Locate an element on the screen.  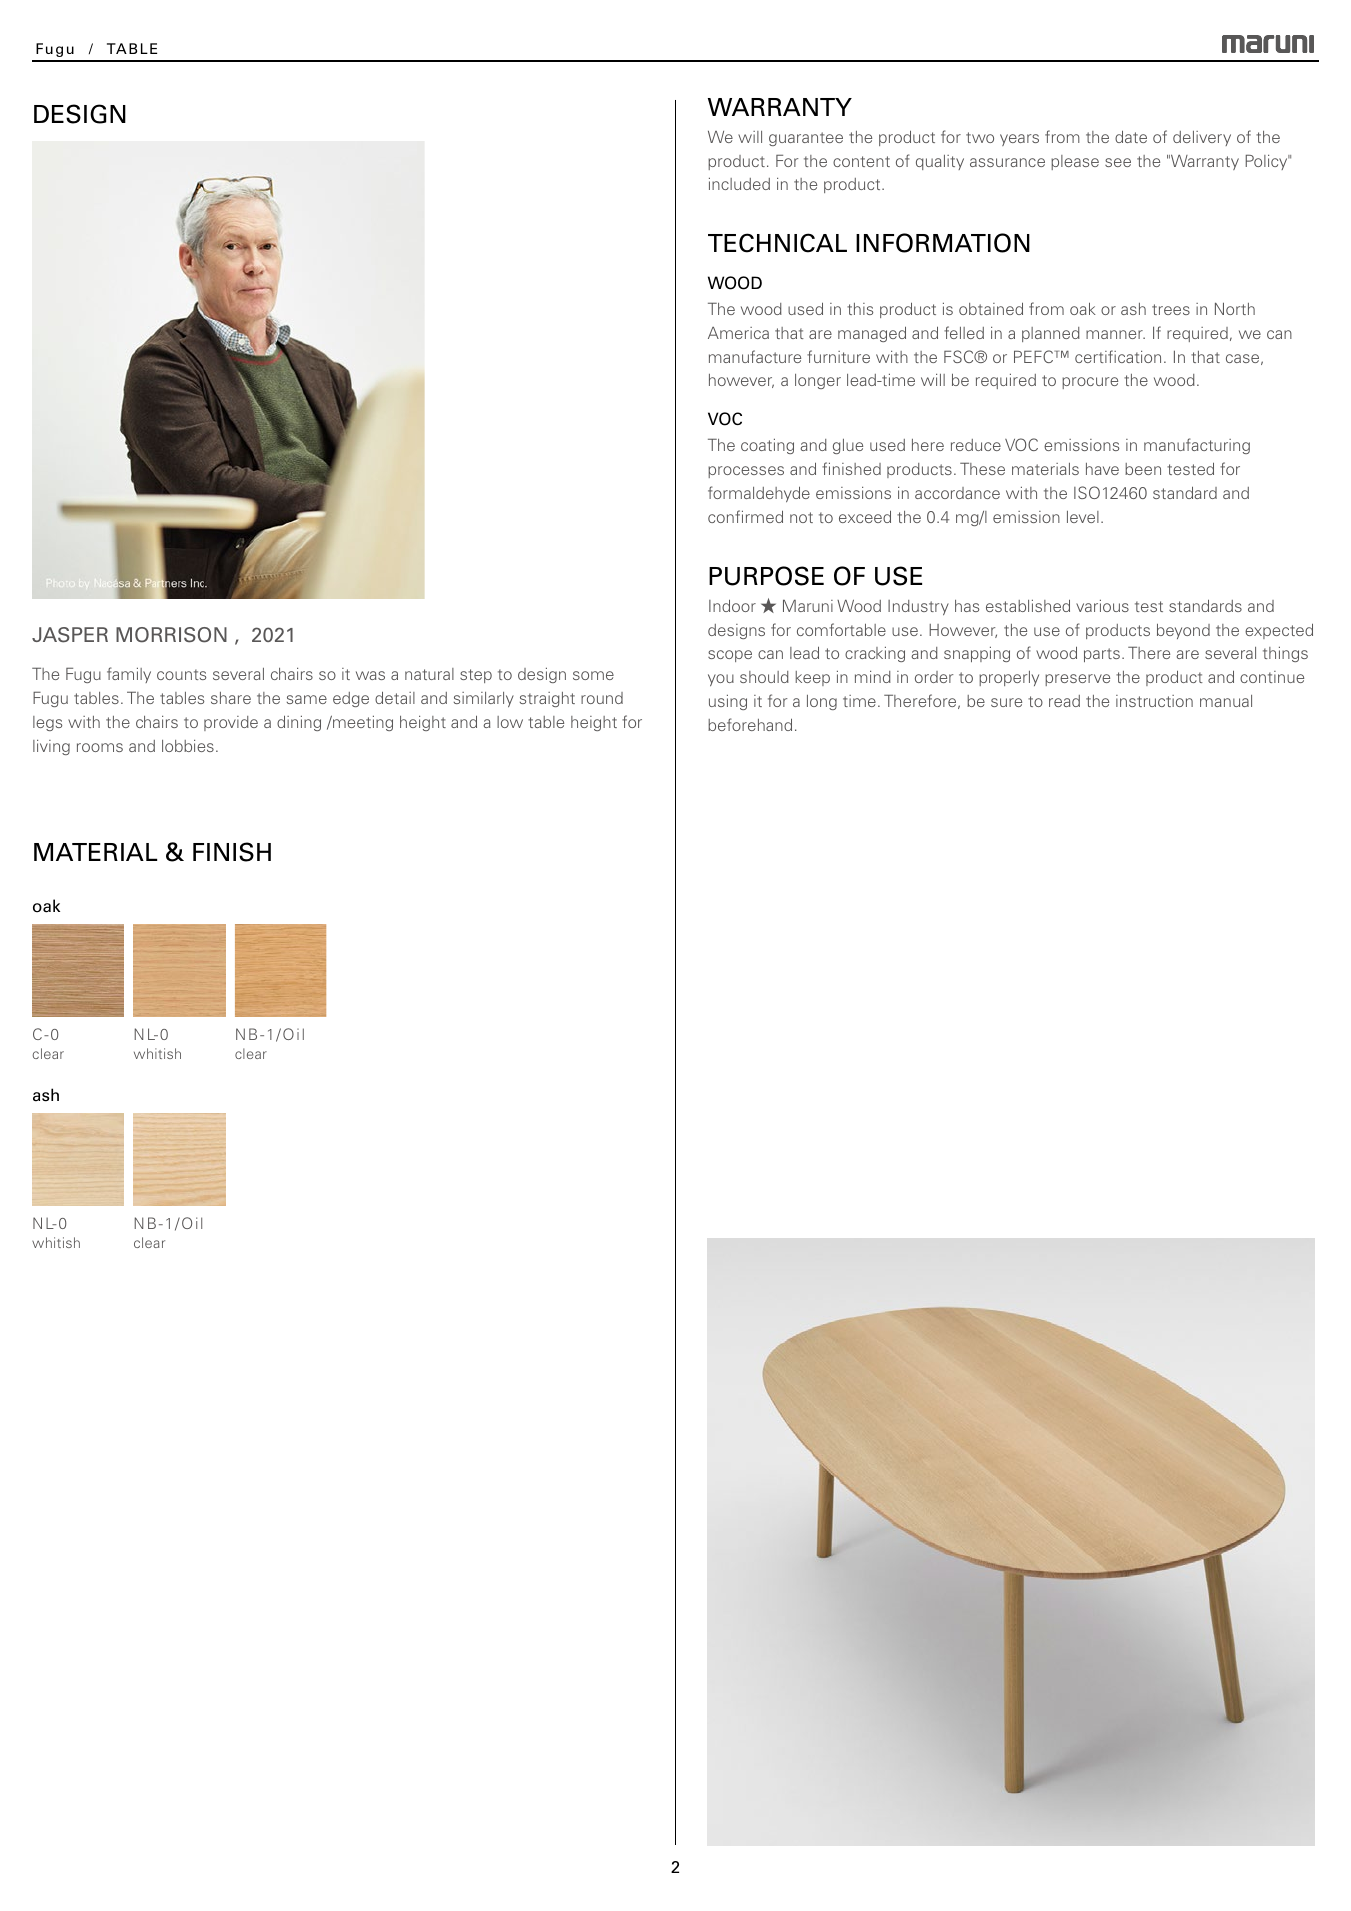
provide is located at coordinates (231, 723).
